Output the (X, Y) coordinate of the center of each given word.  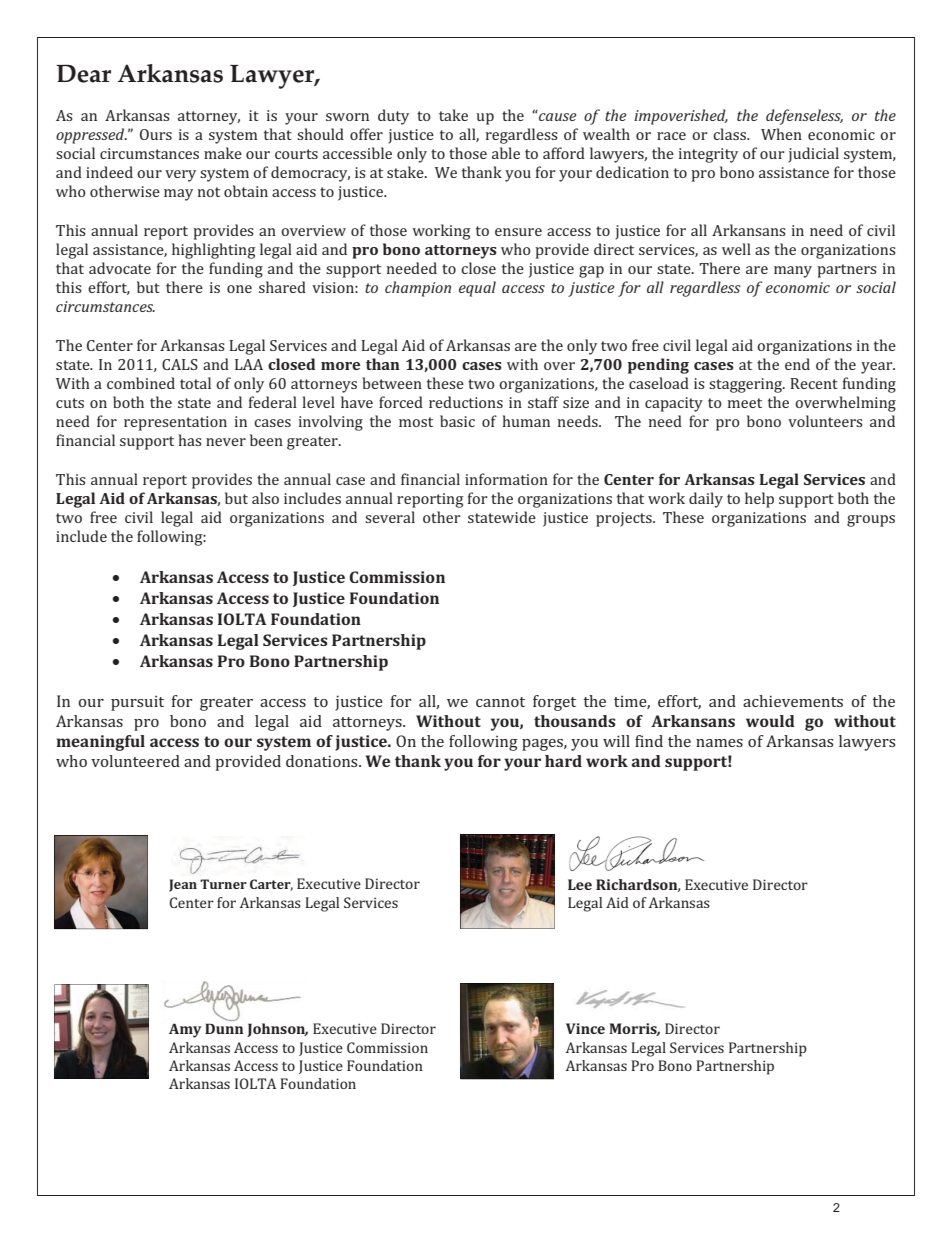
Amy (185, 1030)
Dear (83, 73)
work (607, 761)
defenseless (804, 117)
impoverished (681, 117)
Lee (580, 884)
